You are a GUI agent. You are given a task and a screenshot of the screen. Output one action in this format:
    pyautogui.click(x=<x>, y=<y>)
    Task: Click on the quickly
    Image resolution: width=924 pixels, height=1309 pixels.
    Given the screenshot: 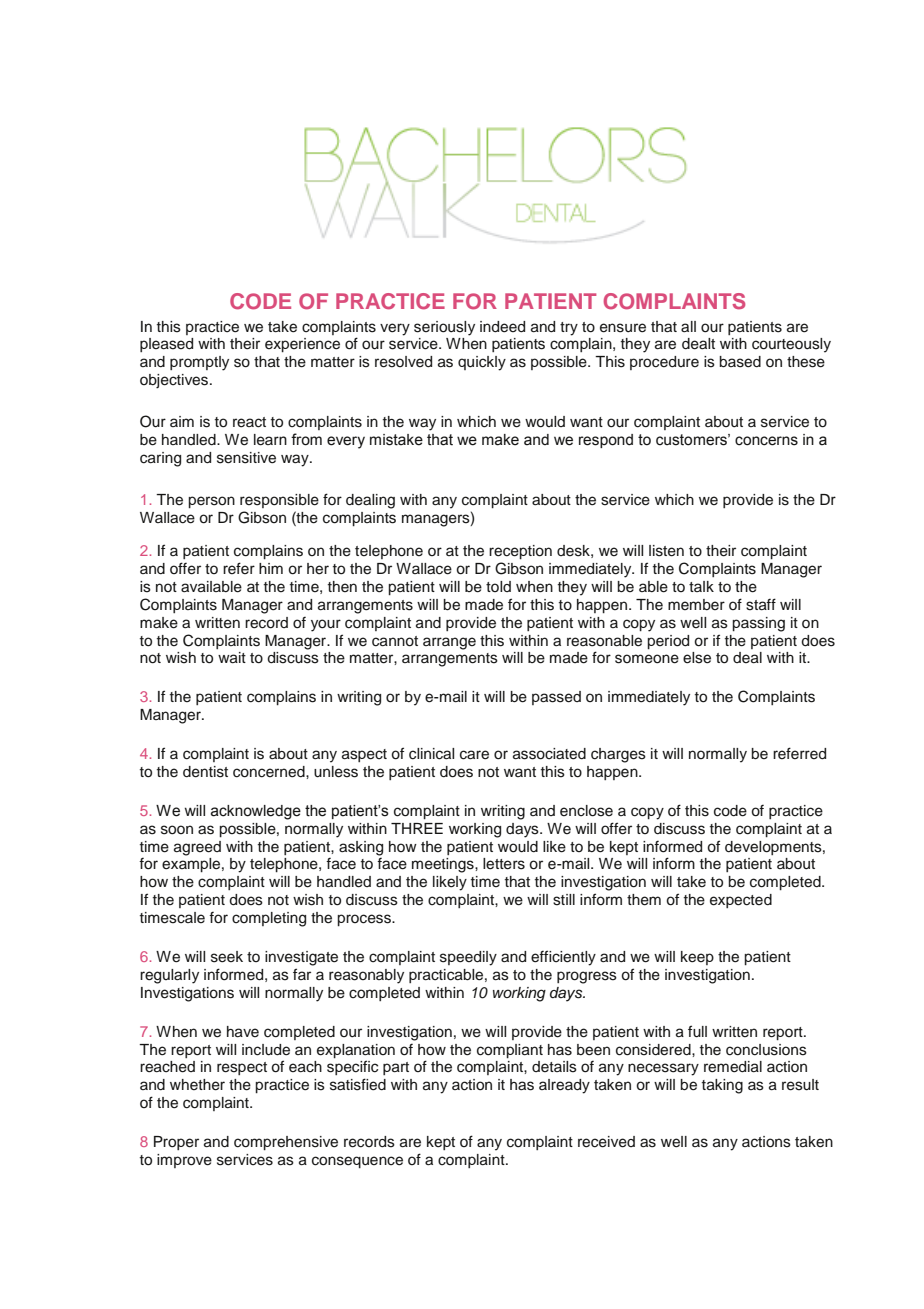 What is the action you would take?
    pyautogui.click(x=482, y=363)
